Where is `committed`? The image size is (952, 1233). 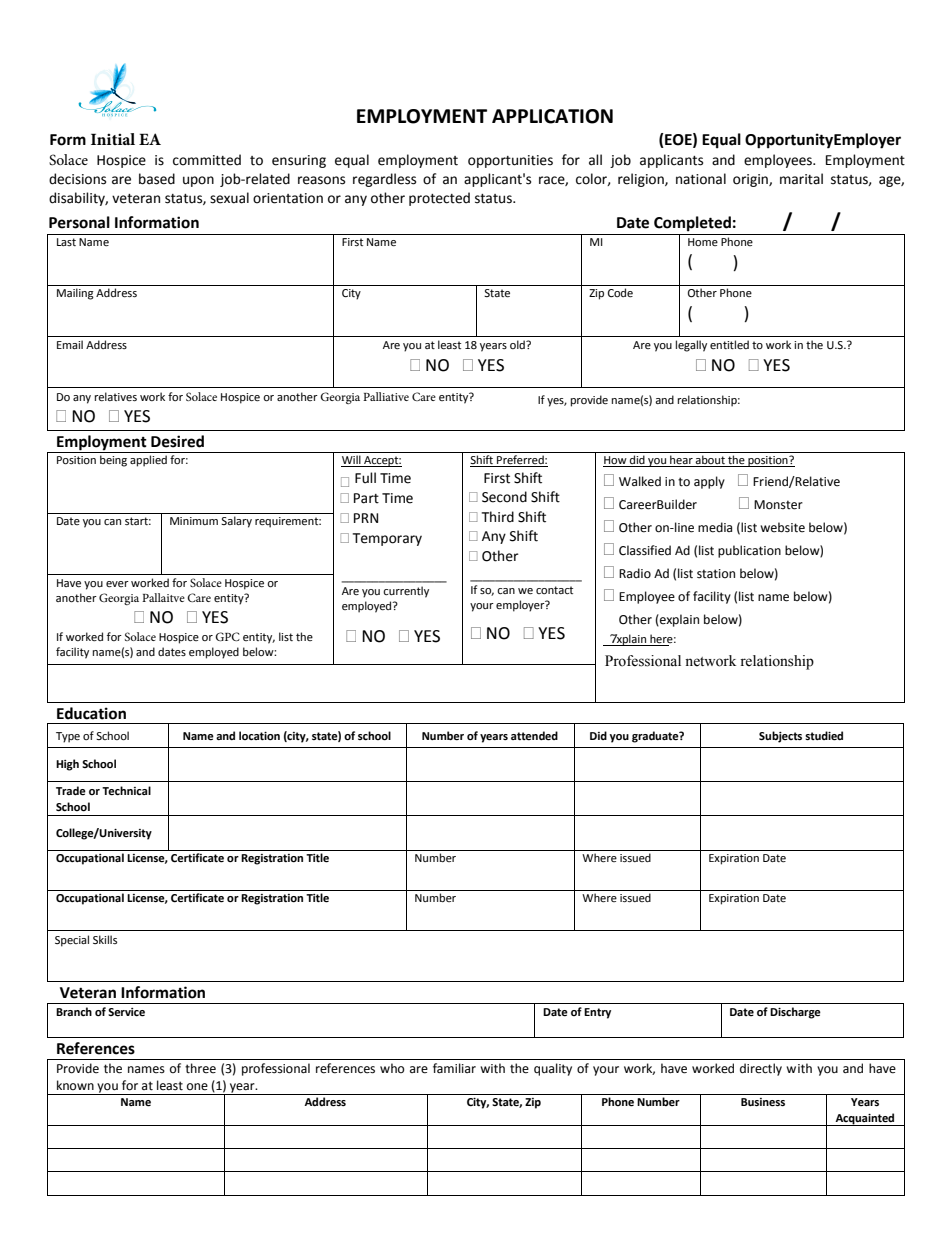 committed is located at coordinates (207, 160).
